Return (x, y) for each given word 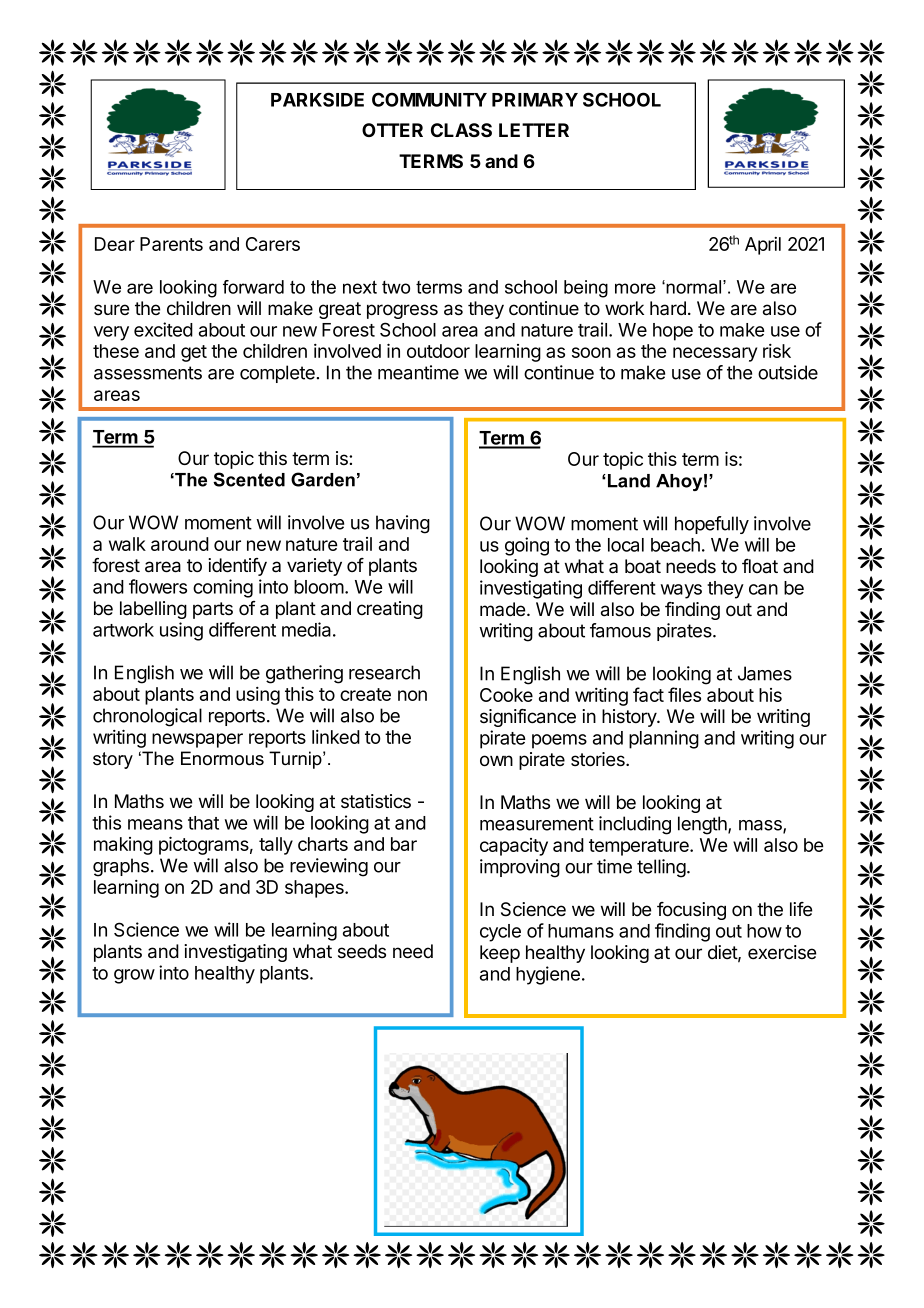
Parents (171, 244)
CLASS (461, 130)
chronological (147, 717)
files (684, 694)
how (764, 931)
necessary (715, 354)
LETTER (534, 130)
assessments (148, 373)
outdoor (438, 351)
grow (134, 976)
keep (500, 954)
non (412, 695)
